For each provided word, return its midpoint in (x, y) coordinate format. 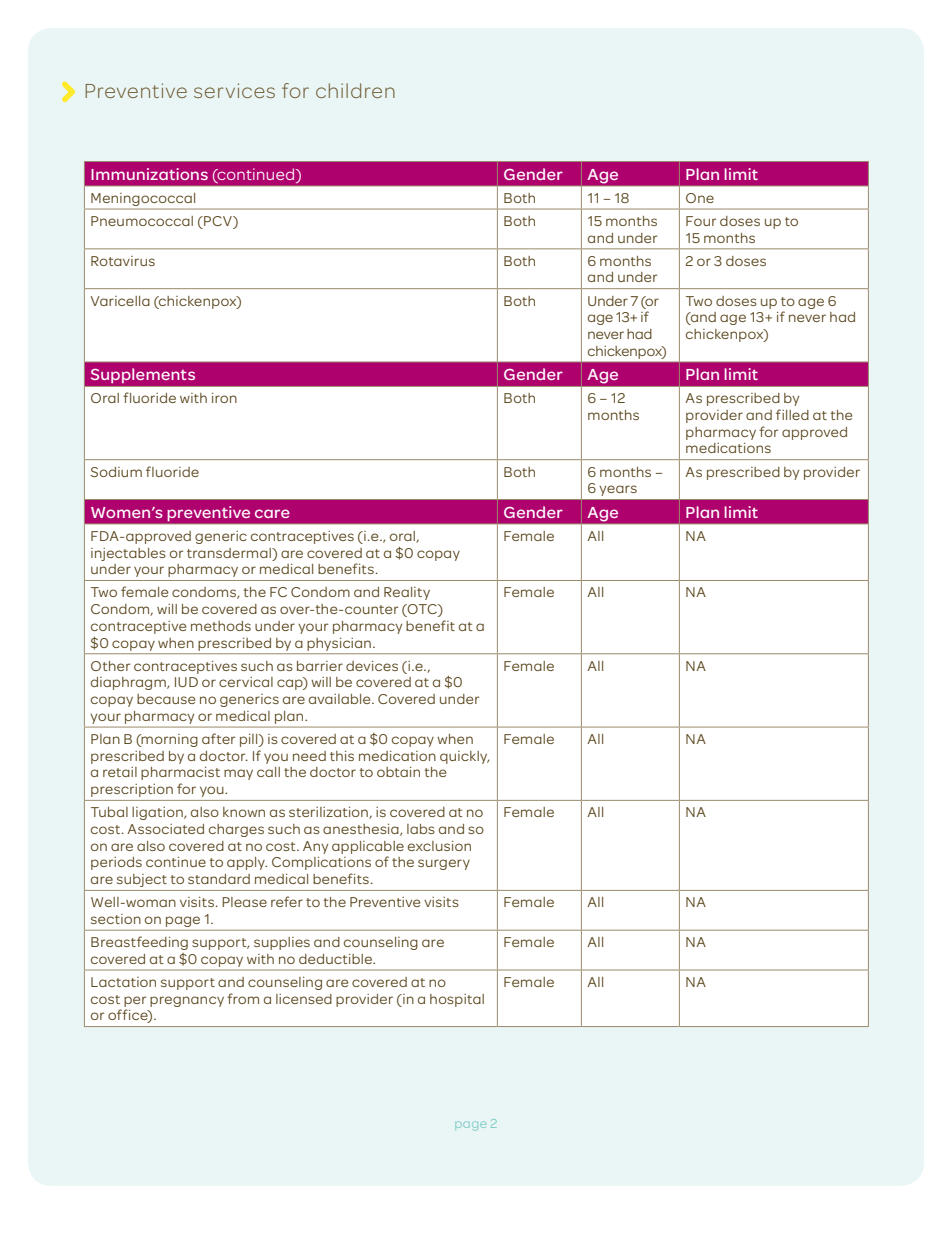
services (234, 90)
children (355, 90)
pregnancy (187, 1001)
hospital (457, 1000)
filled (792, 414)
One (700, 198)
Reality (407, 593)
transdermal (230, 553)
